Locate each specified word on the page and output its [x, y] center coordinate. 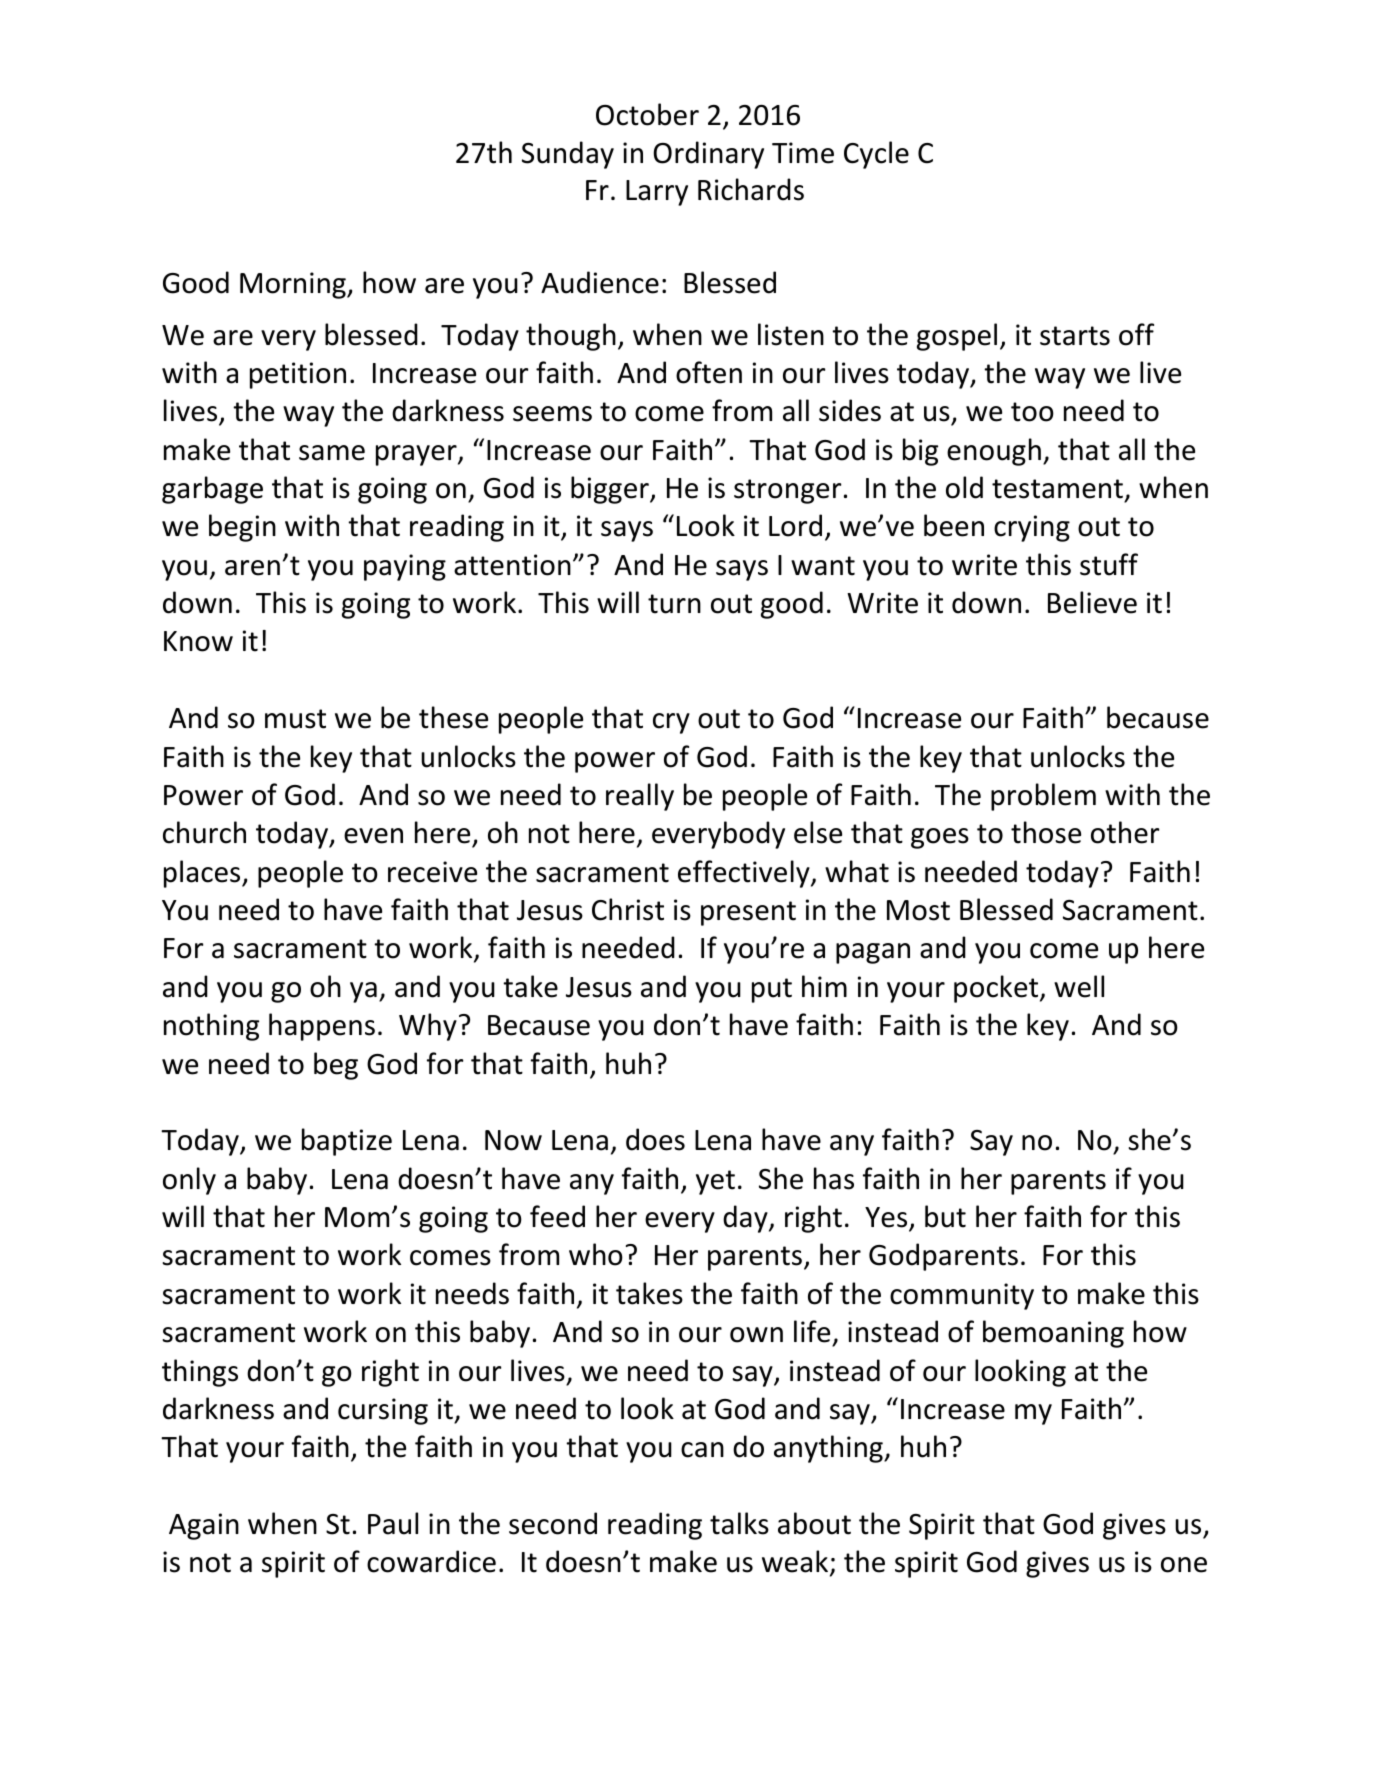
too [1032, 412]
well [1079, 986]
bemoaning [1053, 1334]
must [295, 719]
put [772, 990]
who [596, 1254]
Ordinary [708, 155]
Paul [393, 1523]
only [189, 1181]
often [709, 372]
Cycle [876, 155]
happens [322, 1027]
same [332, 453]
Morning [294, 285]
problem [1043, 797]
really [640, 797]
